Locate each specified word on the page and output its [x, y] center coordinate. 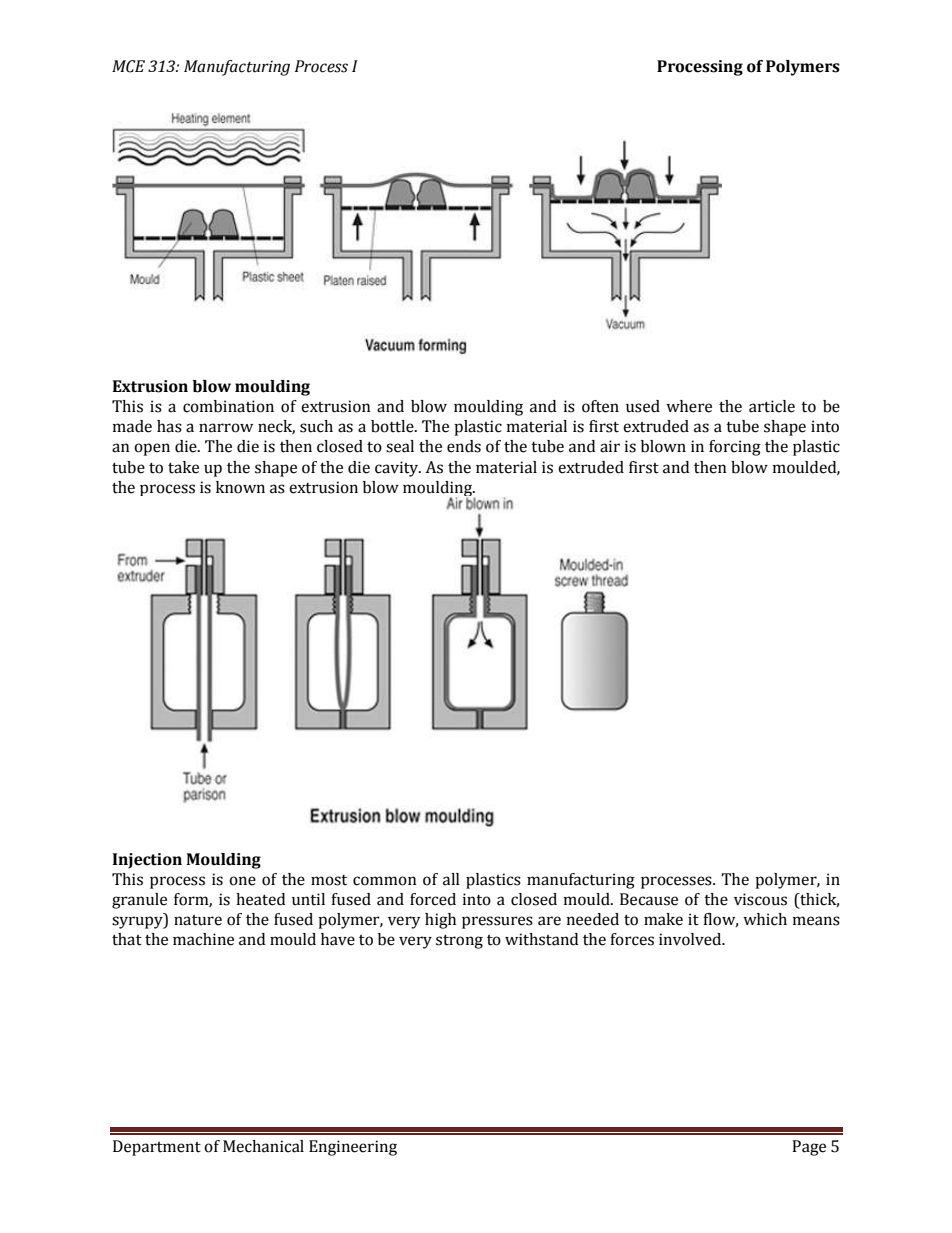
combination [228, 406]
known [240, 487]
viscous [760, 899]
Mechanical [263, 1146]
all [451, 879]
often [600, 406]
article [772, 406]
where [689, 406]
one [242, 881]
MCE [128, 66]
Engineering [353, 1148]
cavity [398, 469]
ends [464, 446]
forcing [735, 448]
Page [809, 1148]
